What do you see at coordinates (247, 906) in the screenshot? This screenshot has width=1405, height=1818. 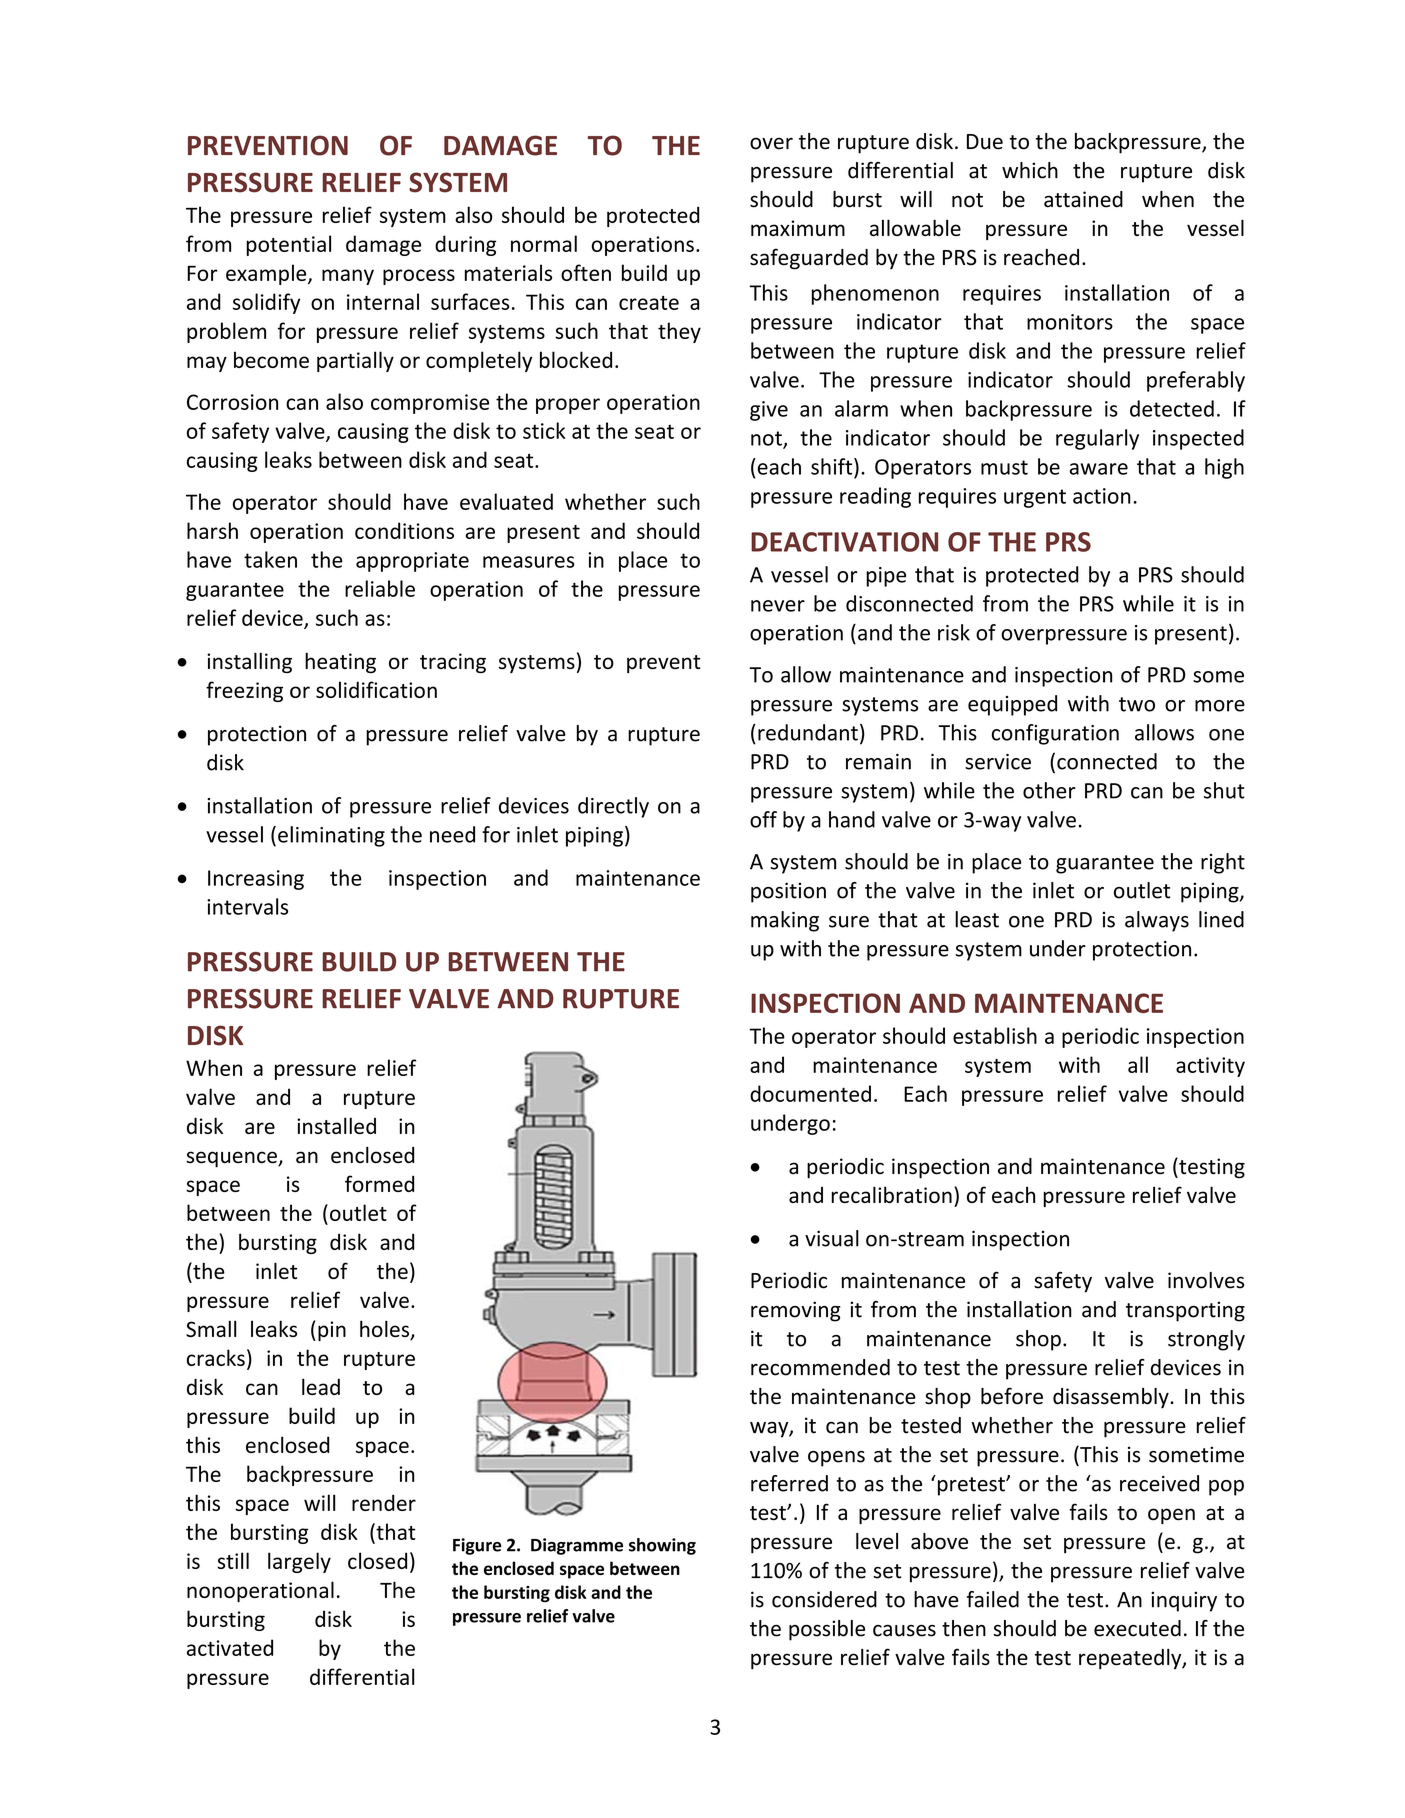 I see `intervals` at bounding box center [247, 906].
